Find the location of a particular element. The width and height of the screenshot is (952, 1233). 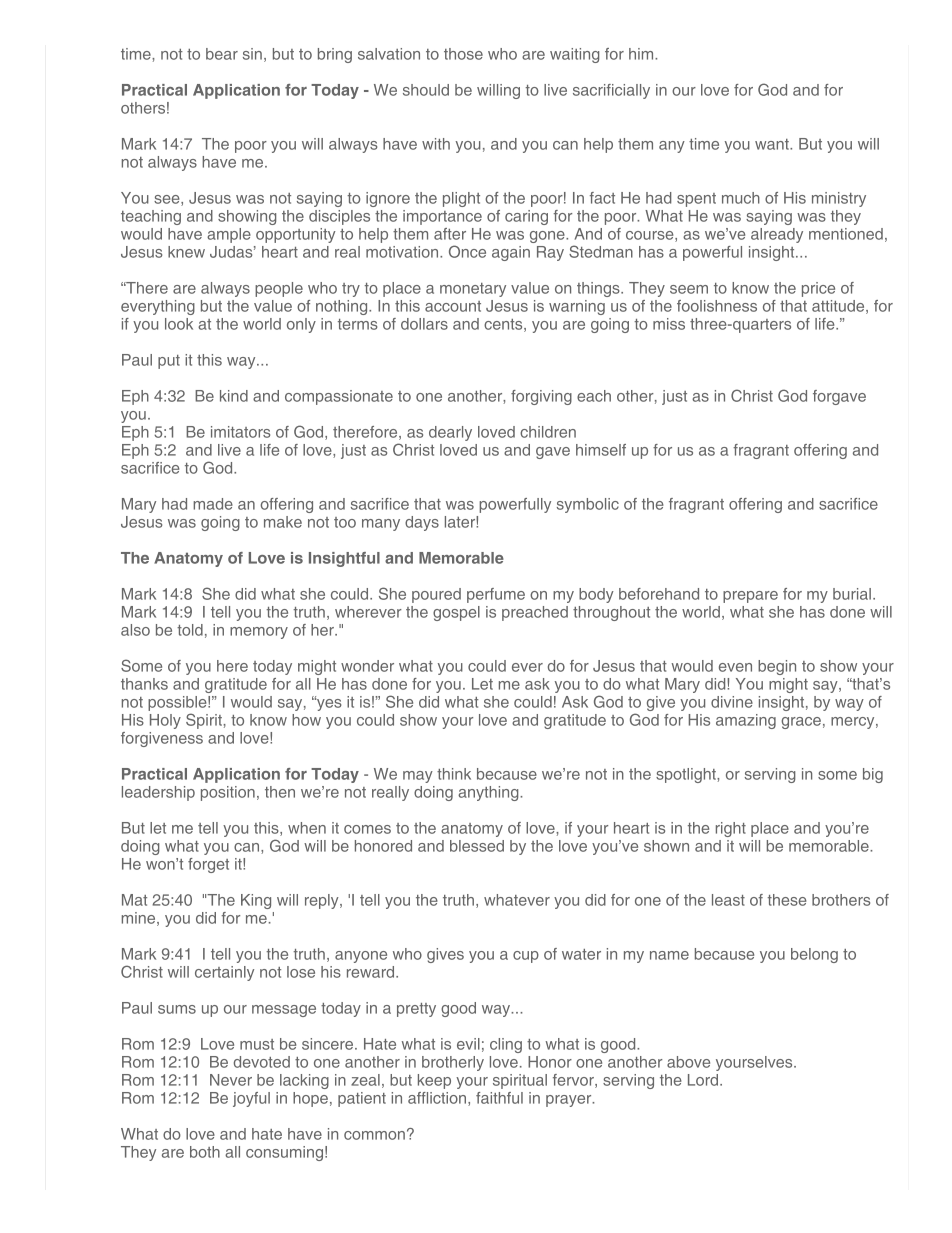

want is located at coordinates (773, 144).
